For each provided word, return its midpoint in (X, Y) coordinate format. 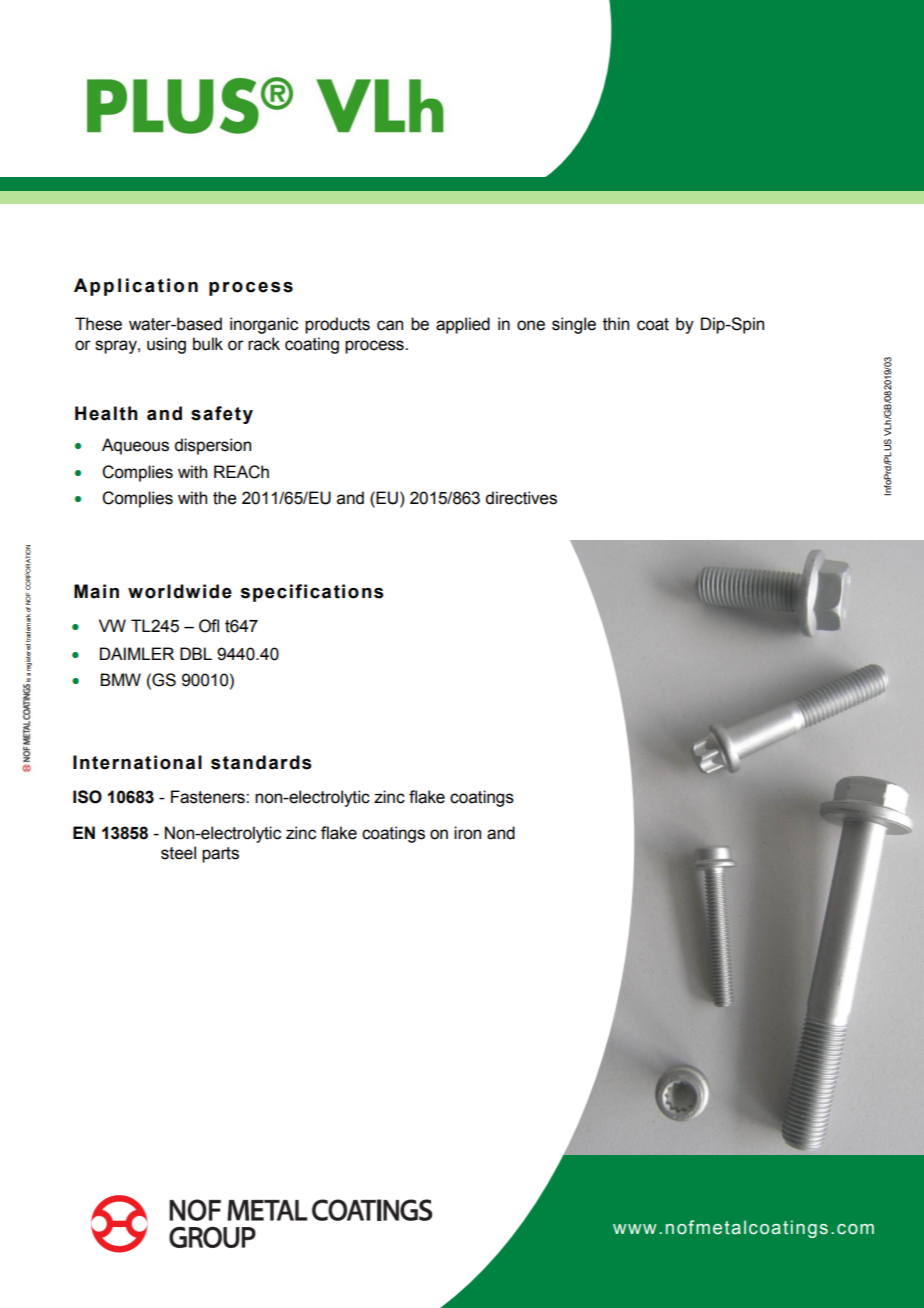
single (574, 325)
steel (178, 853)
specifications (312, 593)
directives (521, 498)
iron (467, 833)
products (337, 325)
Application (136, 287)
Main (96, 591)
